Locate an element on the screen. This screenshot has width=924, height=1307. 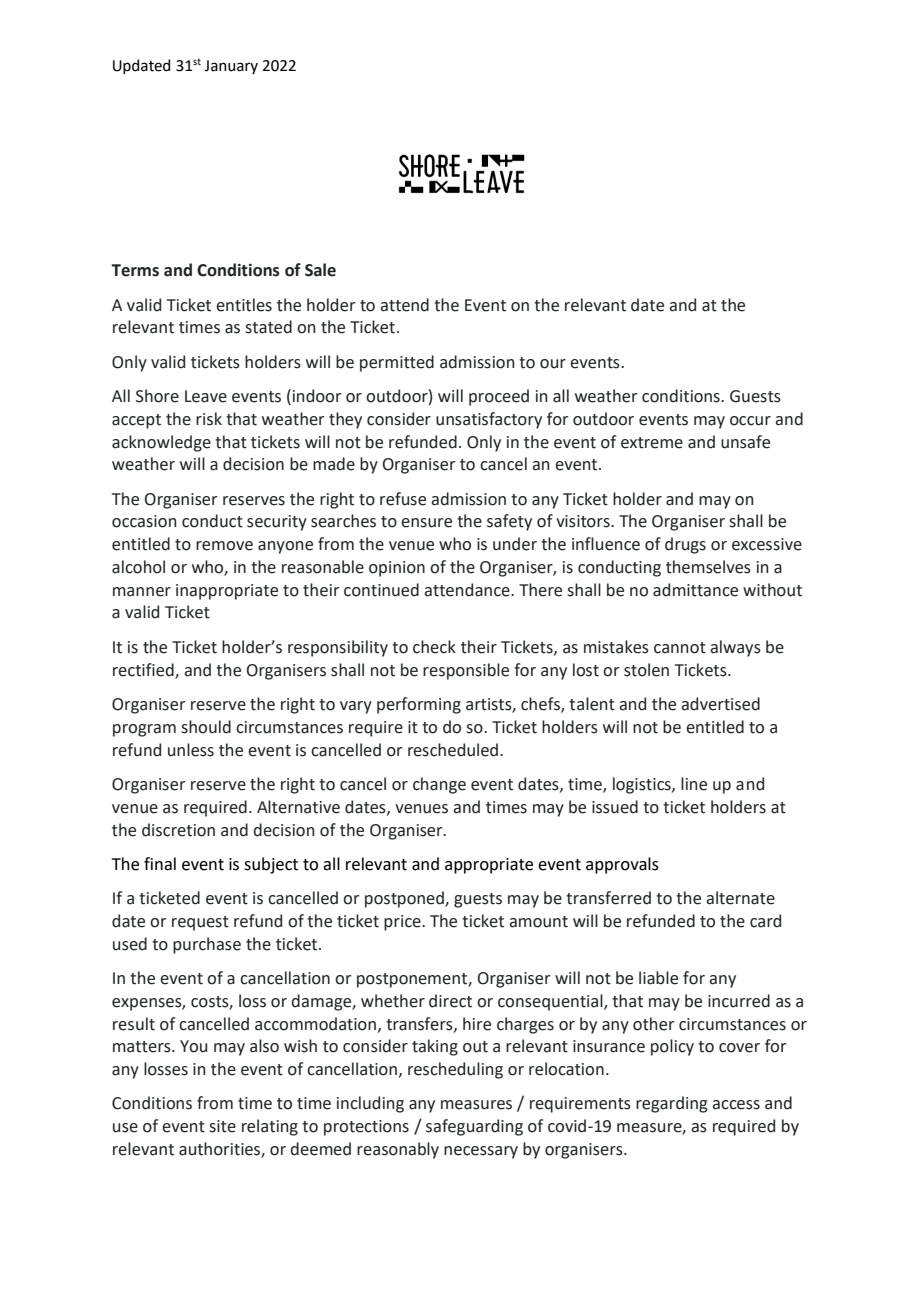
site is located at coordinates (222, 1126).
